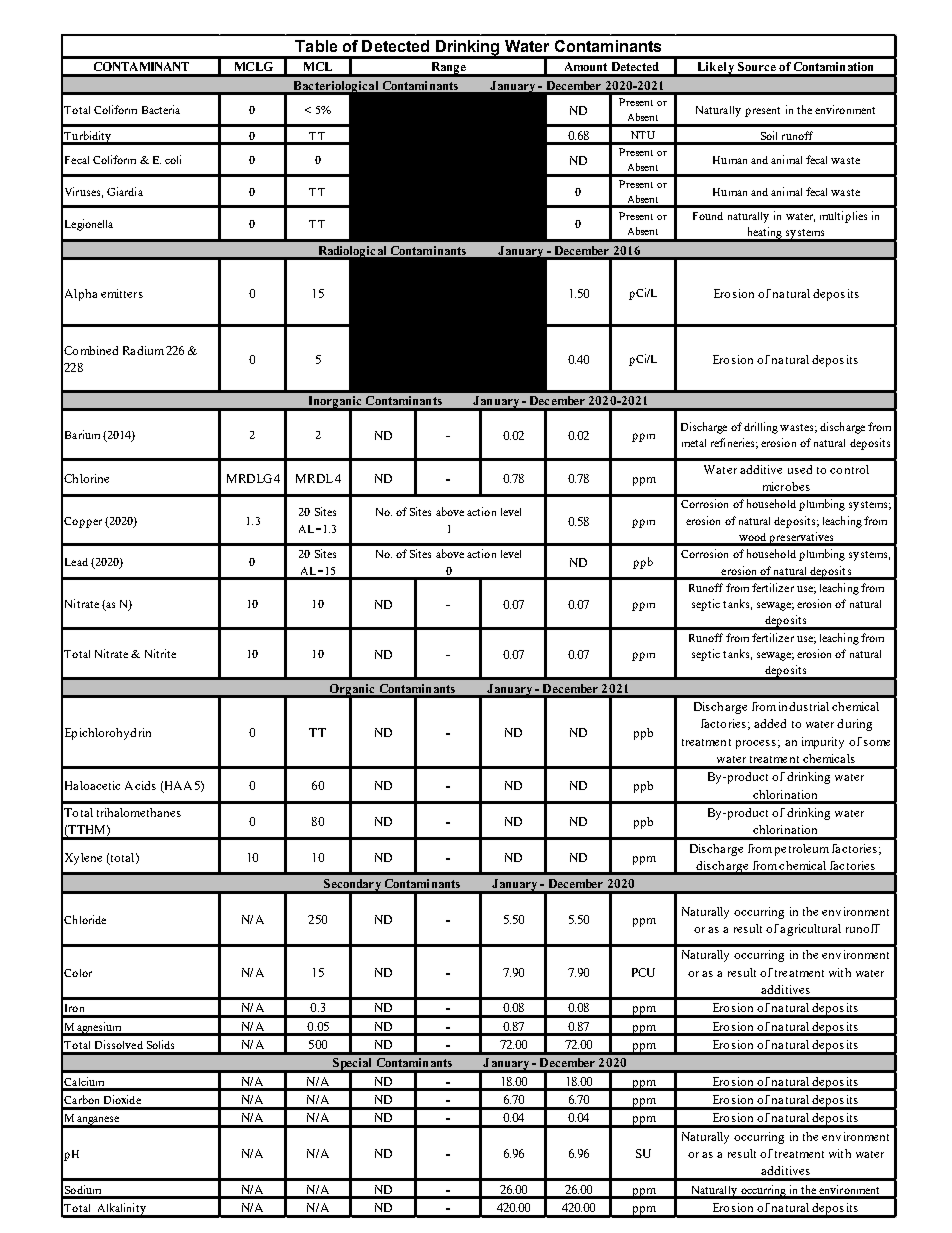  Describe the element at coordinates (122, 293) in the screenshot. I see `emitters` at that location.
